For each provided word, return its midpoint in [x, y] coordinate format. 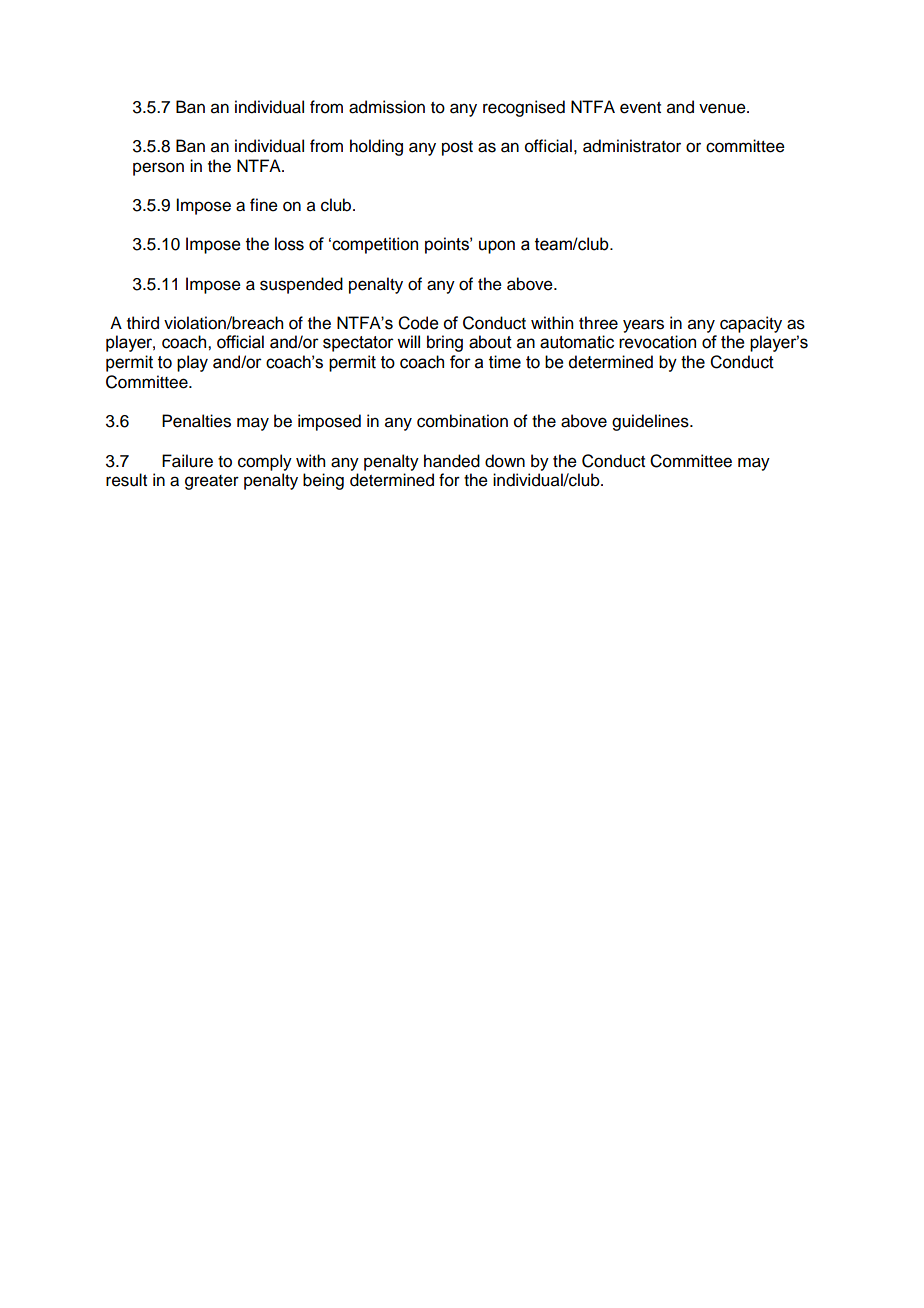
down [505, 461]
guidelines [651, 422]
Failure [187, 461]
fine [264, 205]
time [505, 362]
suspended [301, 285]
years [643, 326]
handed [452, 461]
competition [374, 245]
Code [418, 323]
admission [387, 107]
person [158, 169]
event [640, 108]
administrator [632, 146]
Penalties [196, 421]
